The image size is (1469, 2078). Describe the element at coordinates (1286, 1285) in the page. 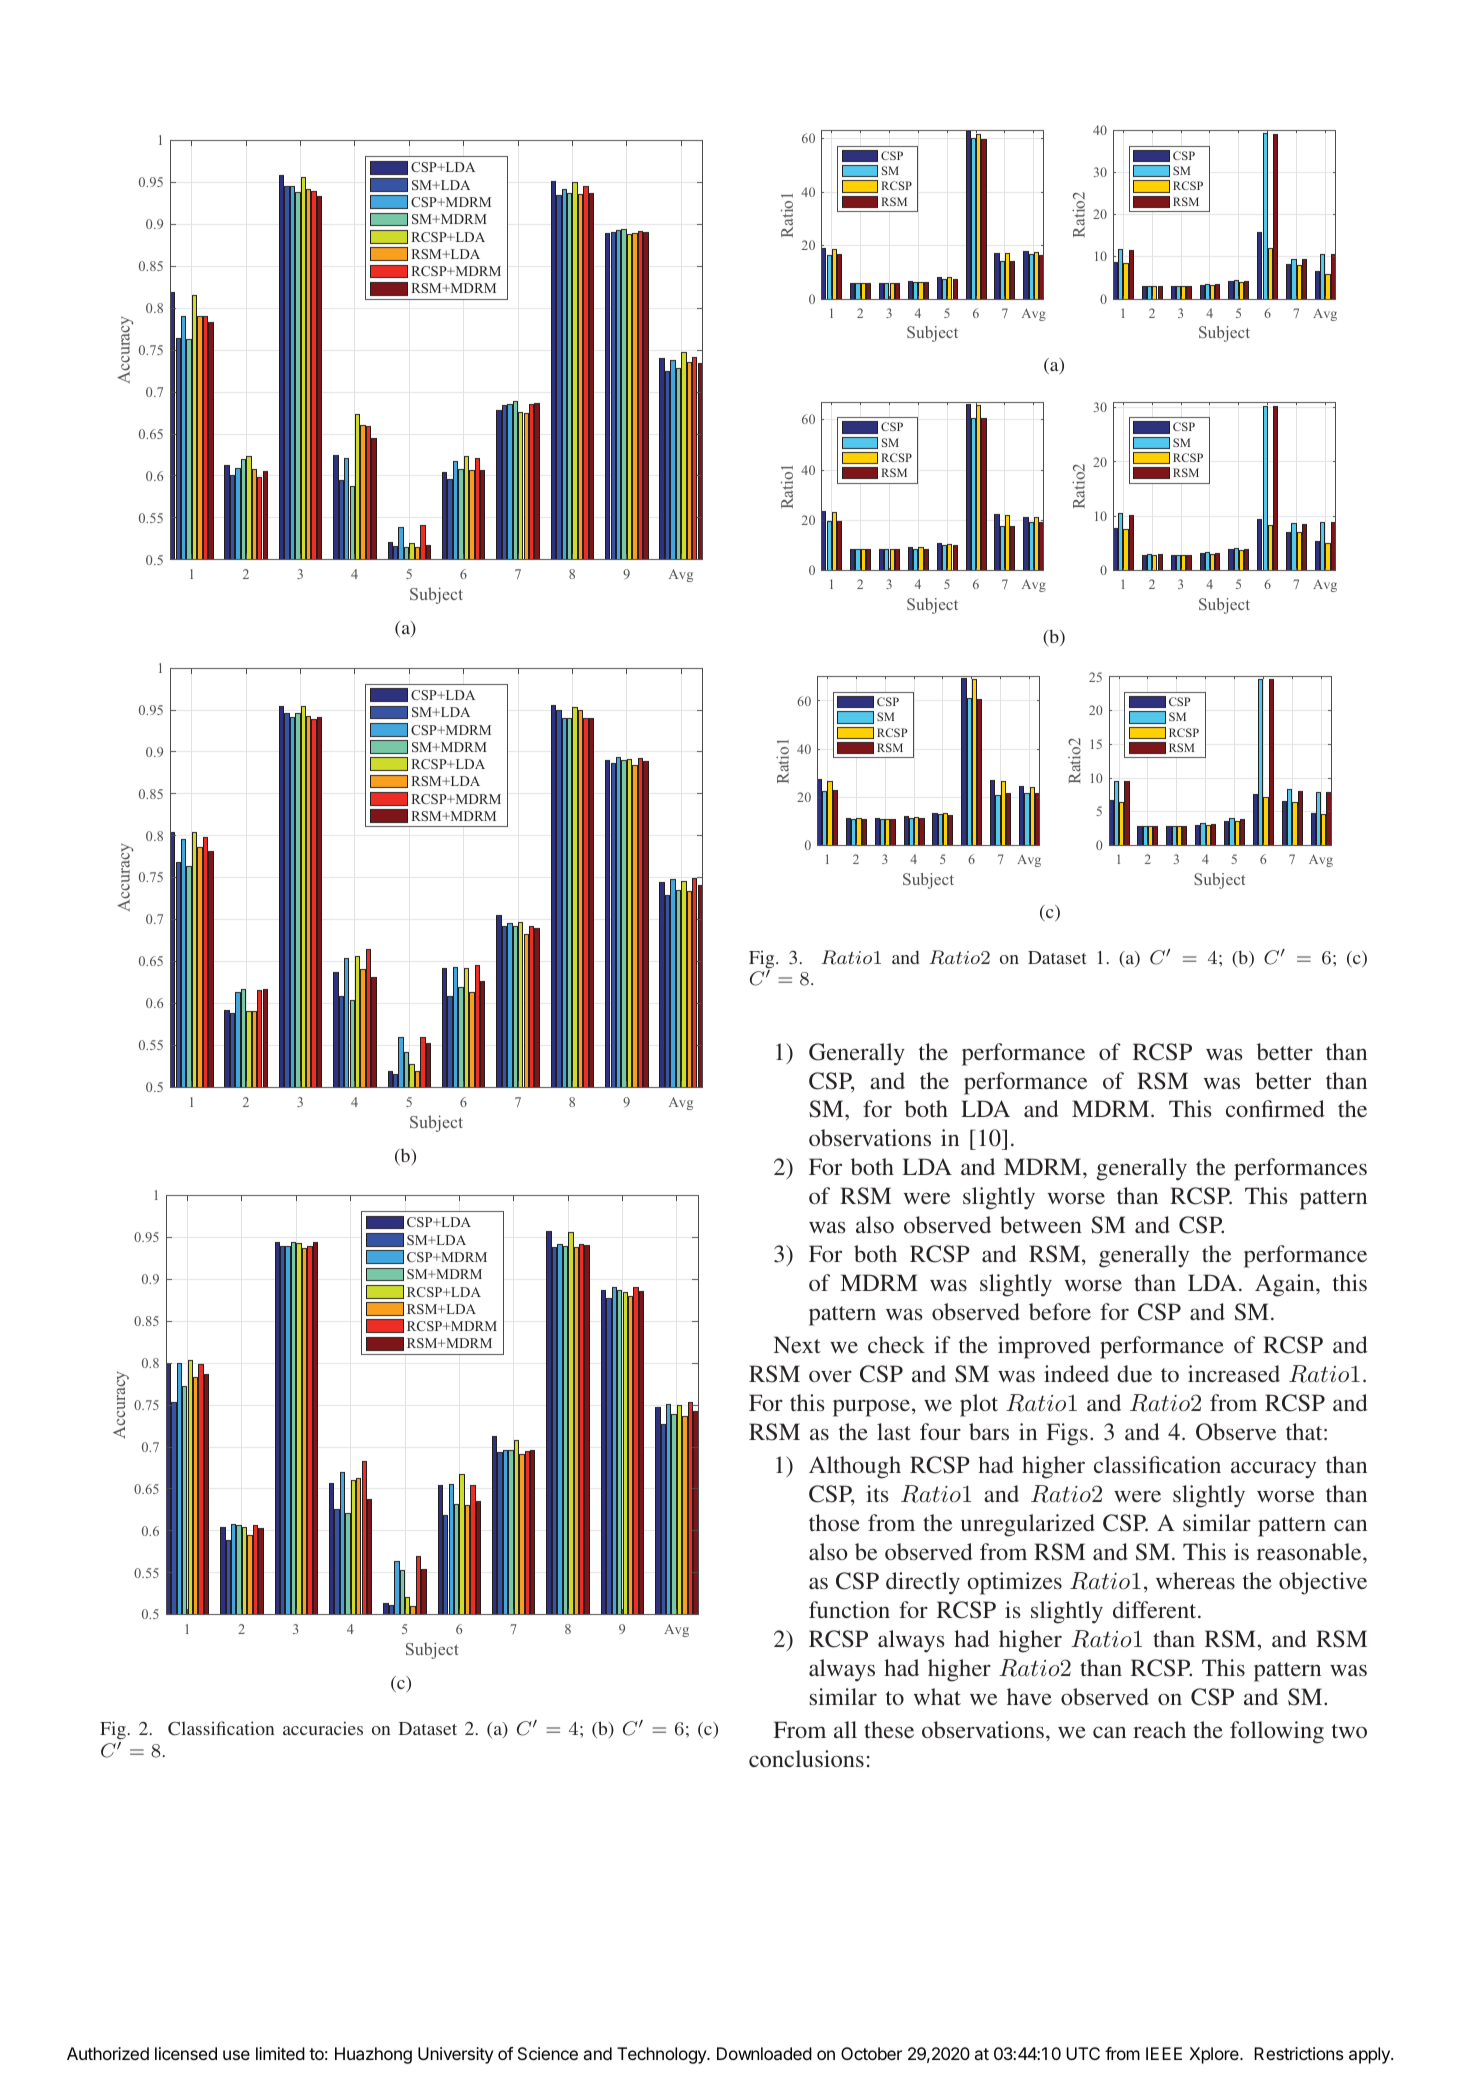

I see `Again` at that location.
